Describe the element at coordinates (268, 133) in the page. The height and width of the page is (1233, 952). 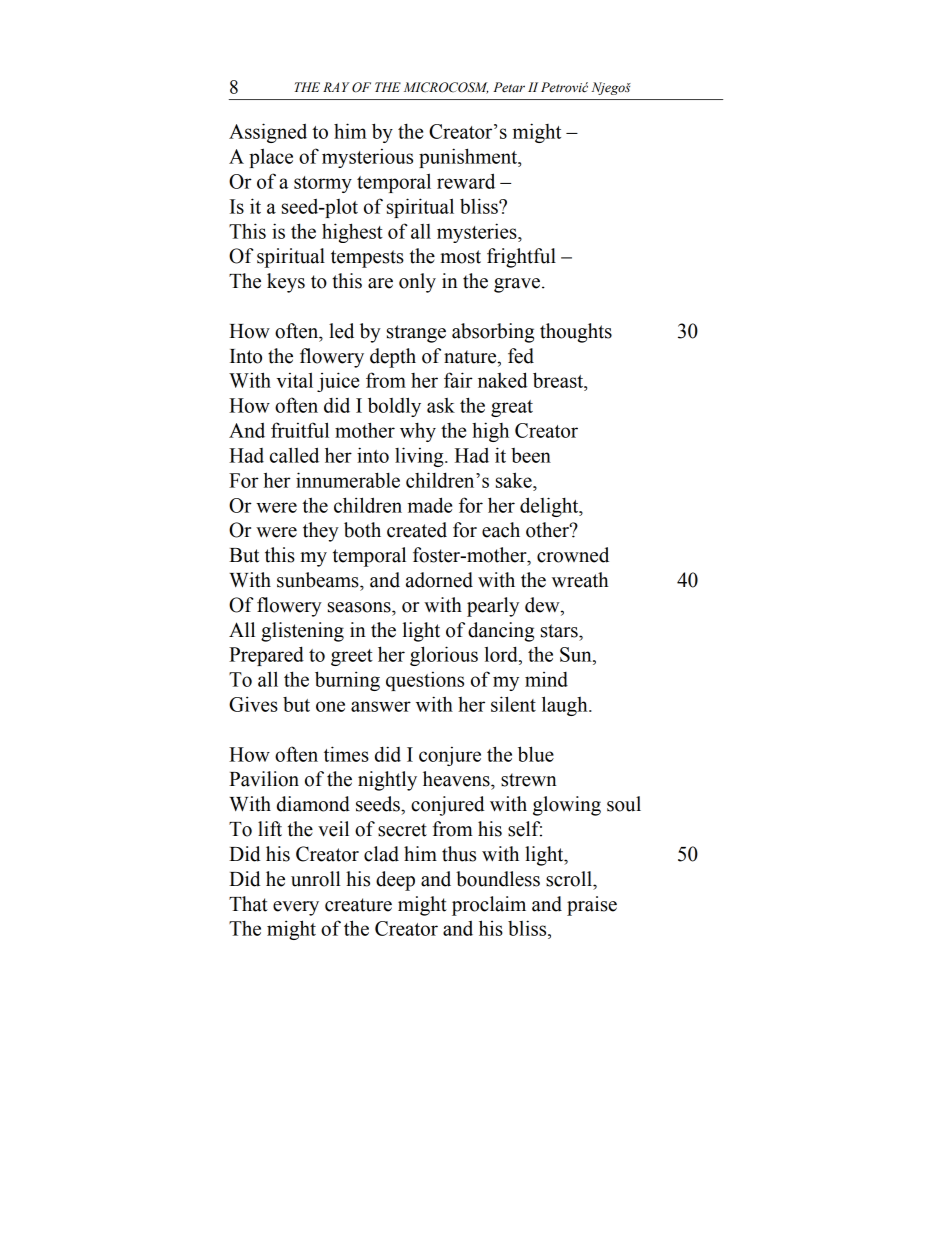
I see `Assigned` at that location.
